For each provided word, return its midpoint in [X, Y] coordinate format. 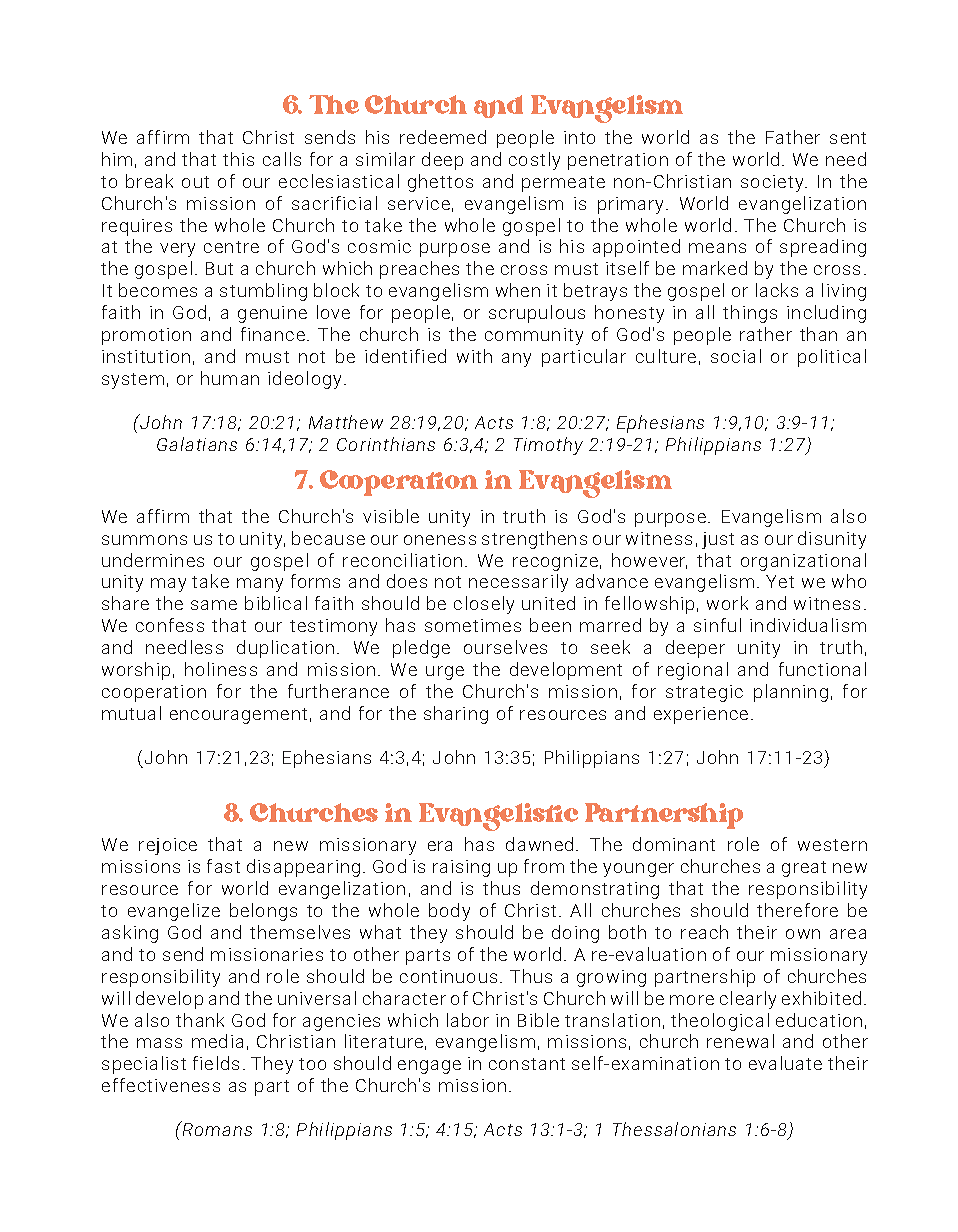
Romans [216, 1128]
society [773, 183]
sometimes [473, 625]
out [195, 182]
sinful [717, 625]
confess [170, 625]
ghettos [440, 183]
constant [527, 1064]
